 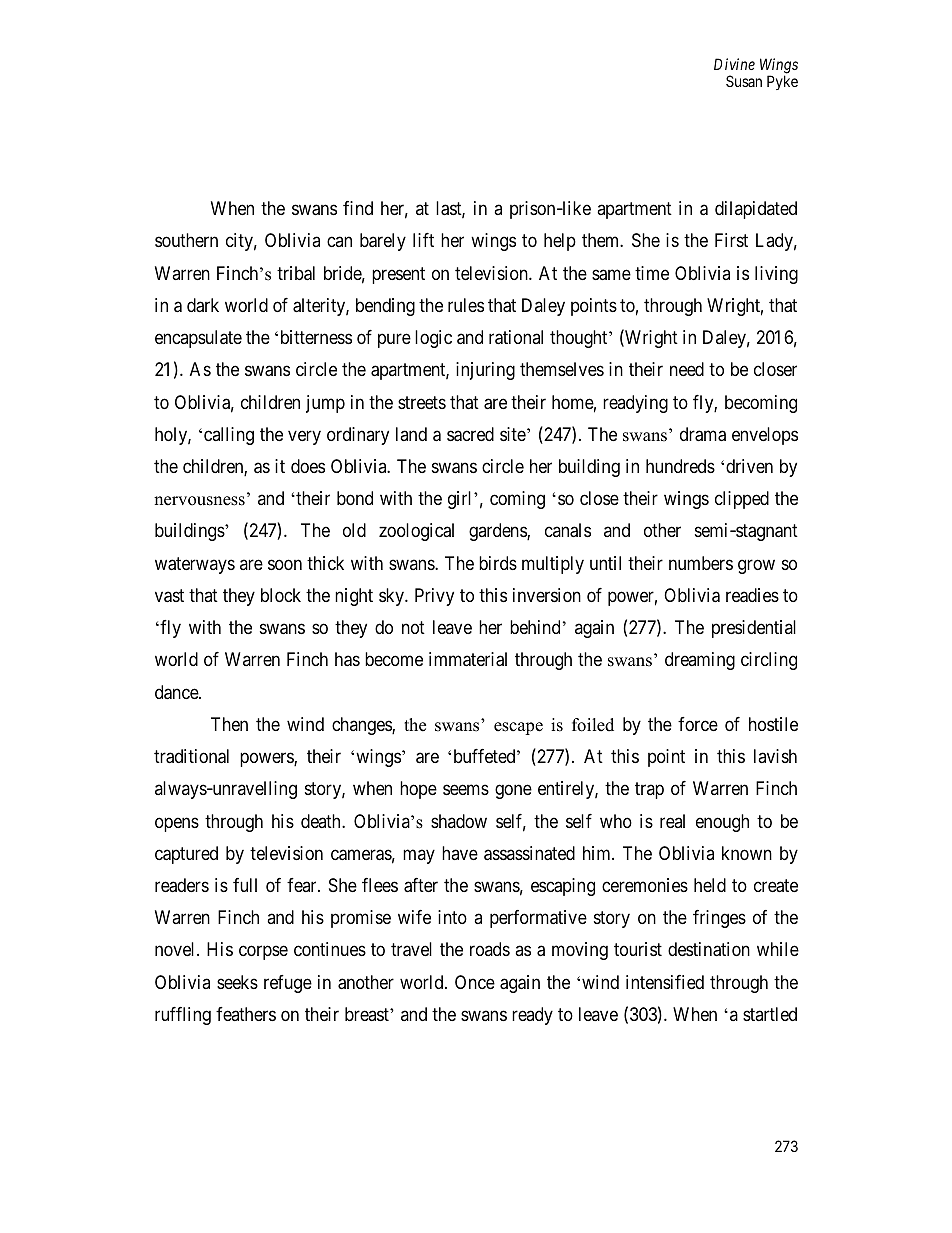 What do you see at coordinates (285, 564) in the screenshot?
I see `soon` at bounding box center [285, 564].
